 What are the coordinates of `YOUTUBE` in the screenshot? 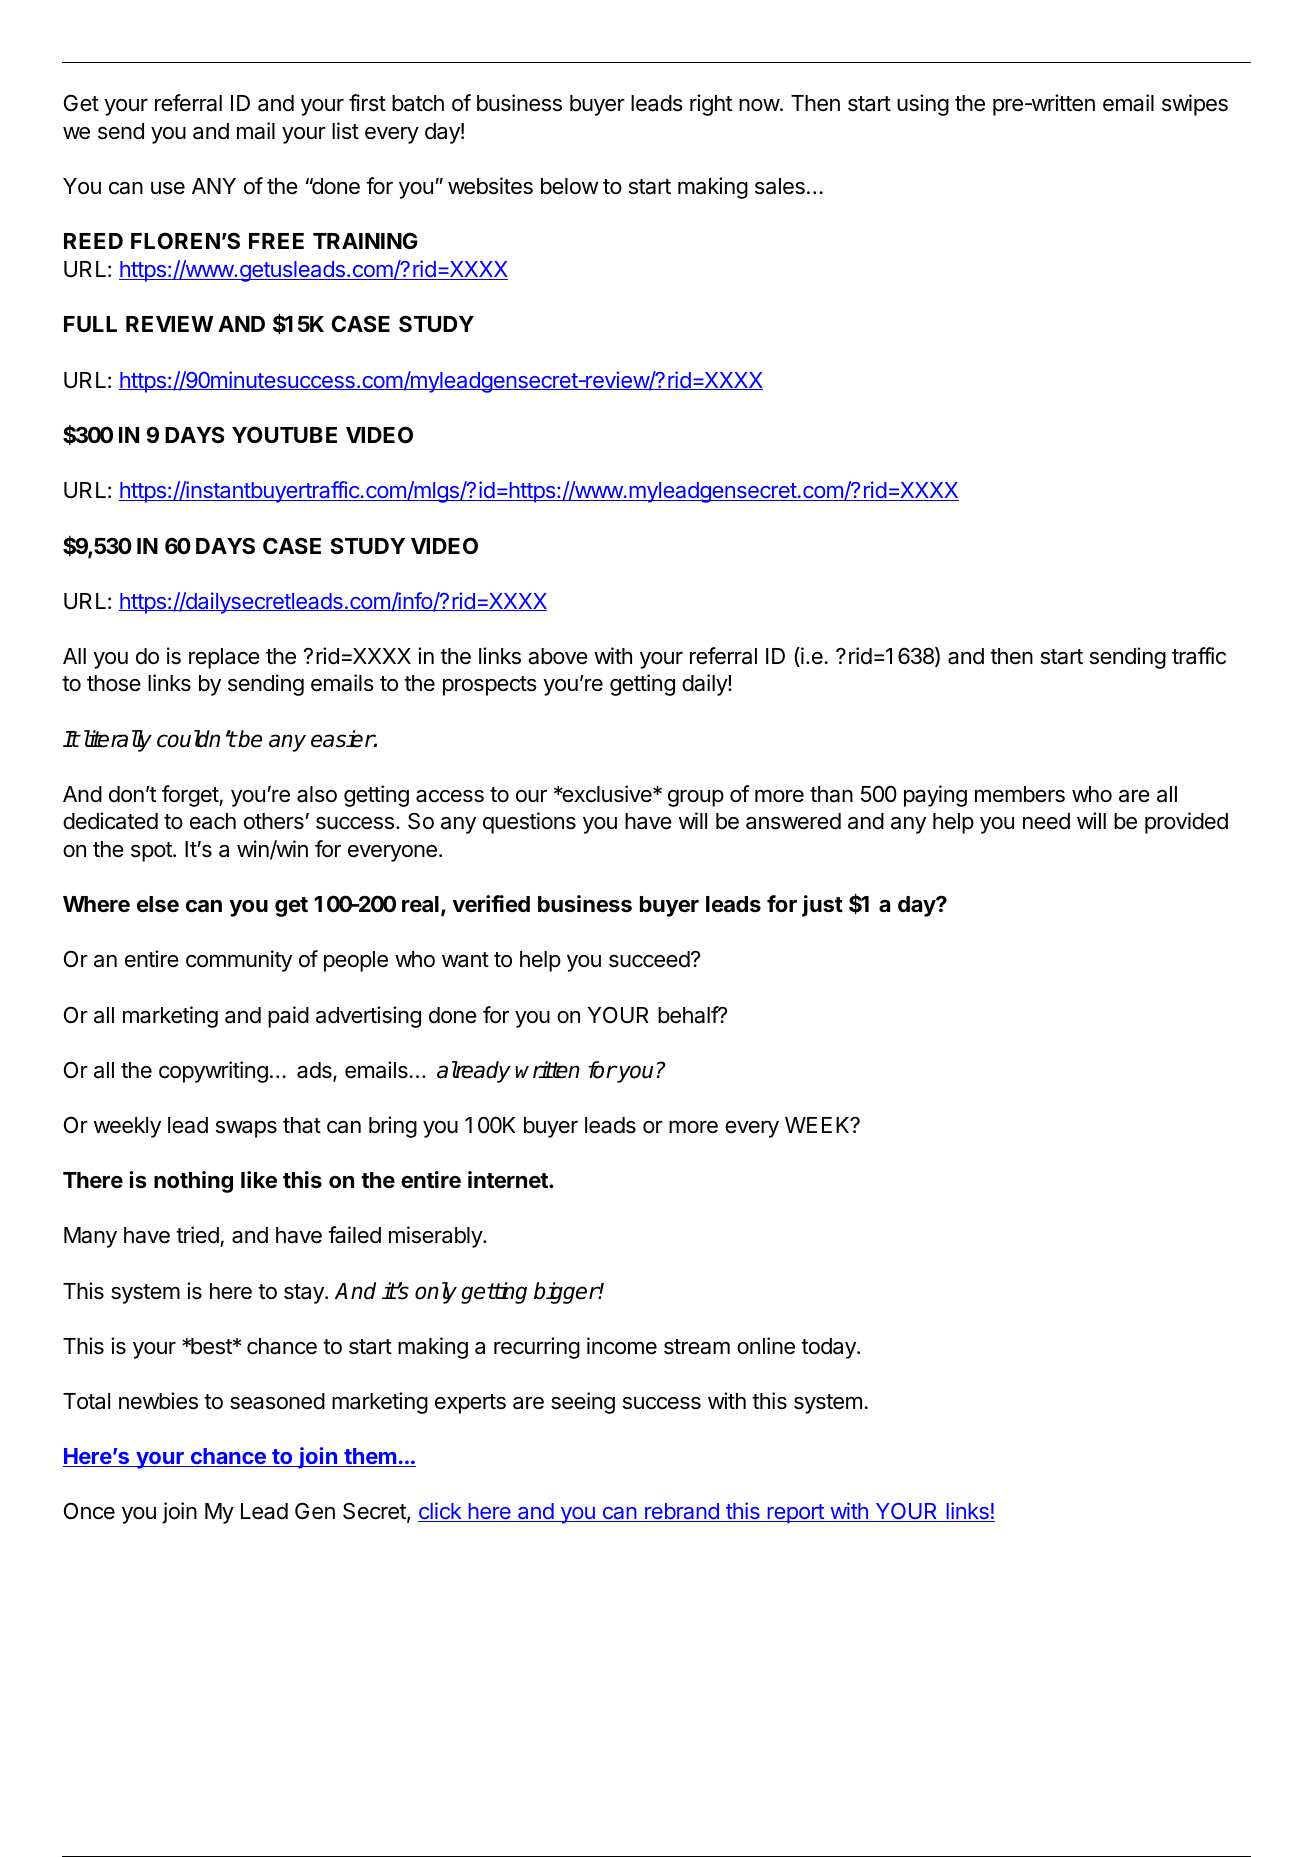 It's located at (284, 435).
